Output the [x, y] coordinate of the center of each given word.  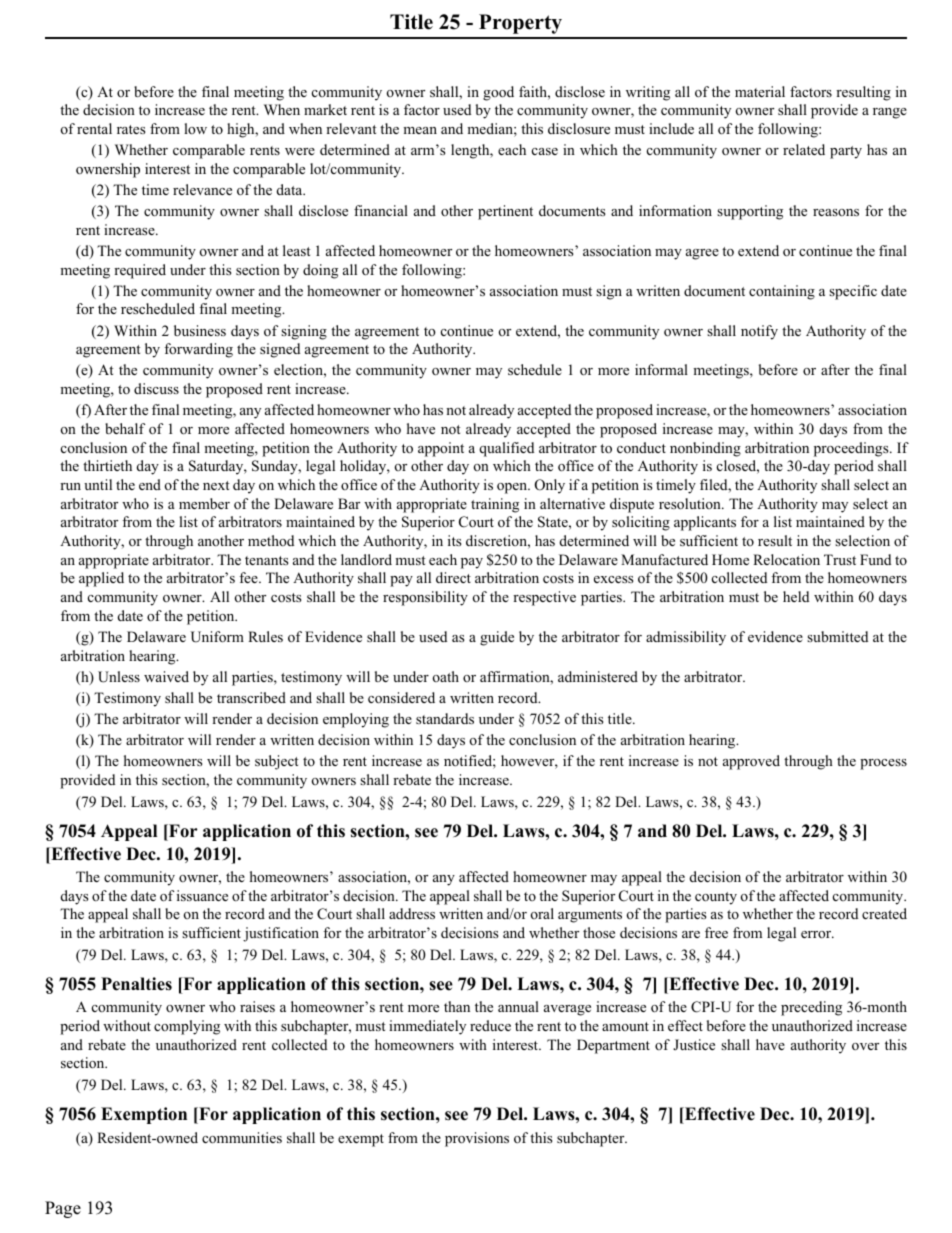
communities [242, 1138]
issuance [202, 895]
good [498, 93]
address [412, 913]
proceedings [852, 449]
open [513, 488]
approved [751, 762]
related [804, 149]
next [216, 485]
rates [131, 129]
